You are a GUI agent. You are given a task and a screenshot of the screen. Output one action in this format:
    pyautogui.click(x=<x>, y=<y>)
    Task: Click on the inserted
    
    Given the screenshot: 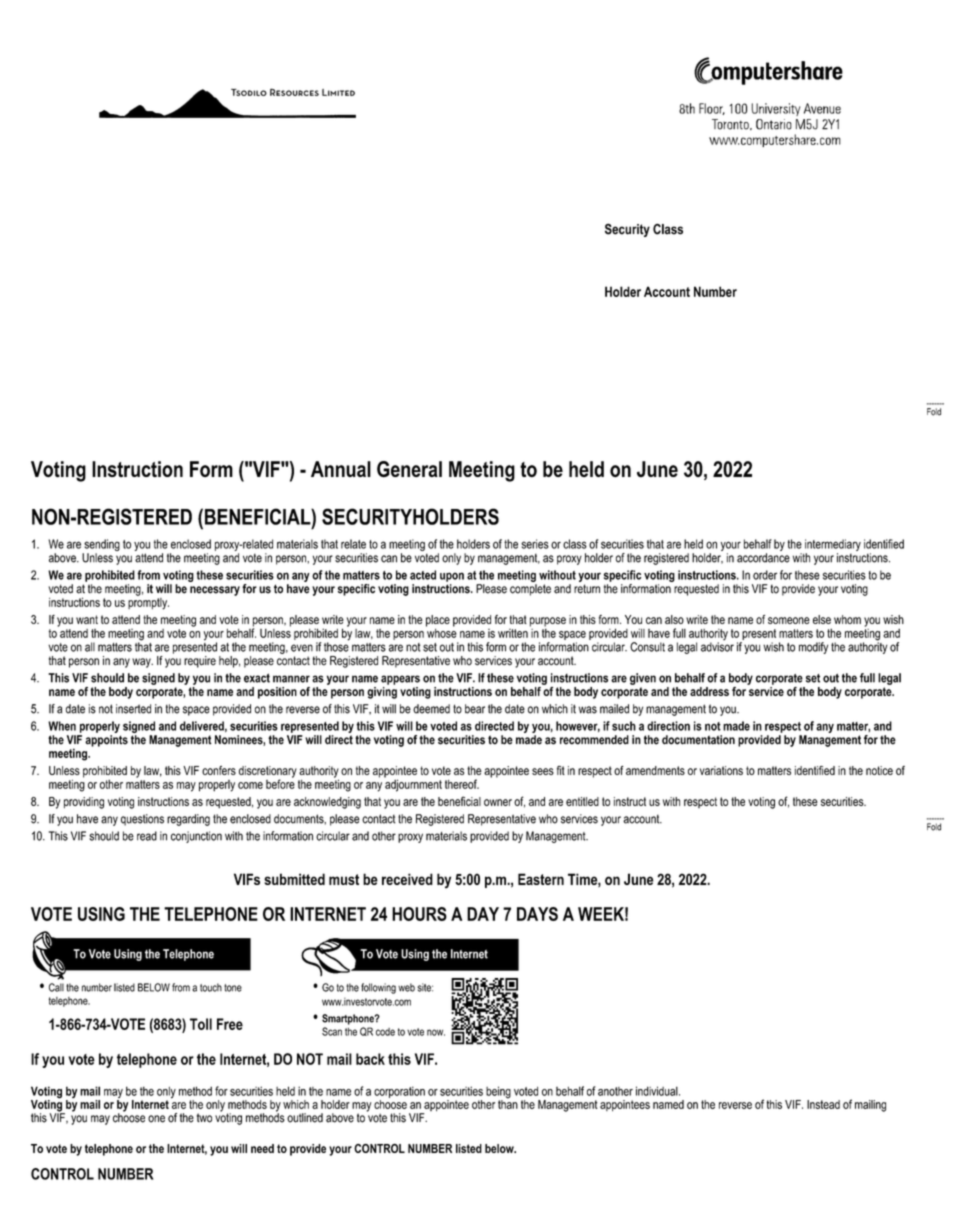 What is the action you would take?
    pyautogui.click(x=133, y=709)
